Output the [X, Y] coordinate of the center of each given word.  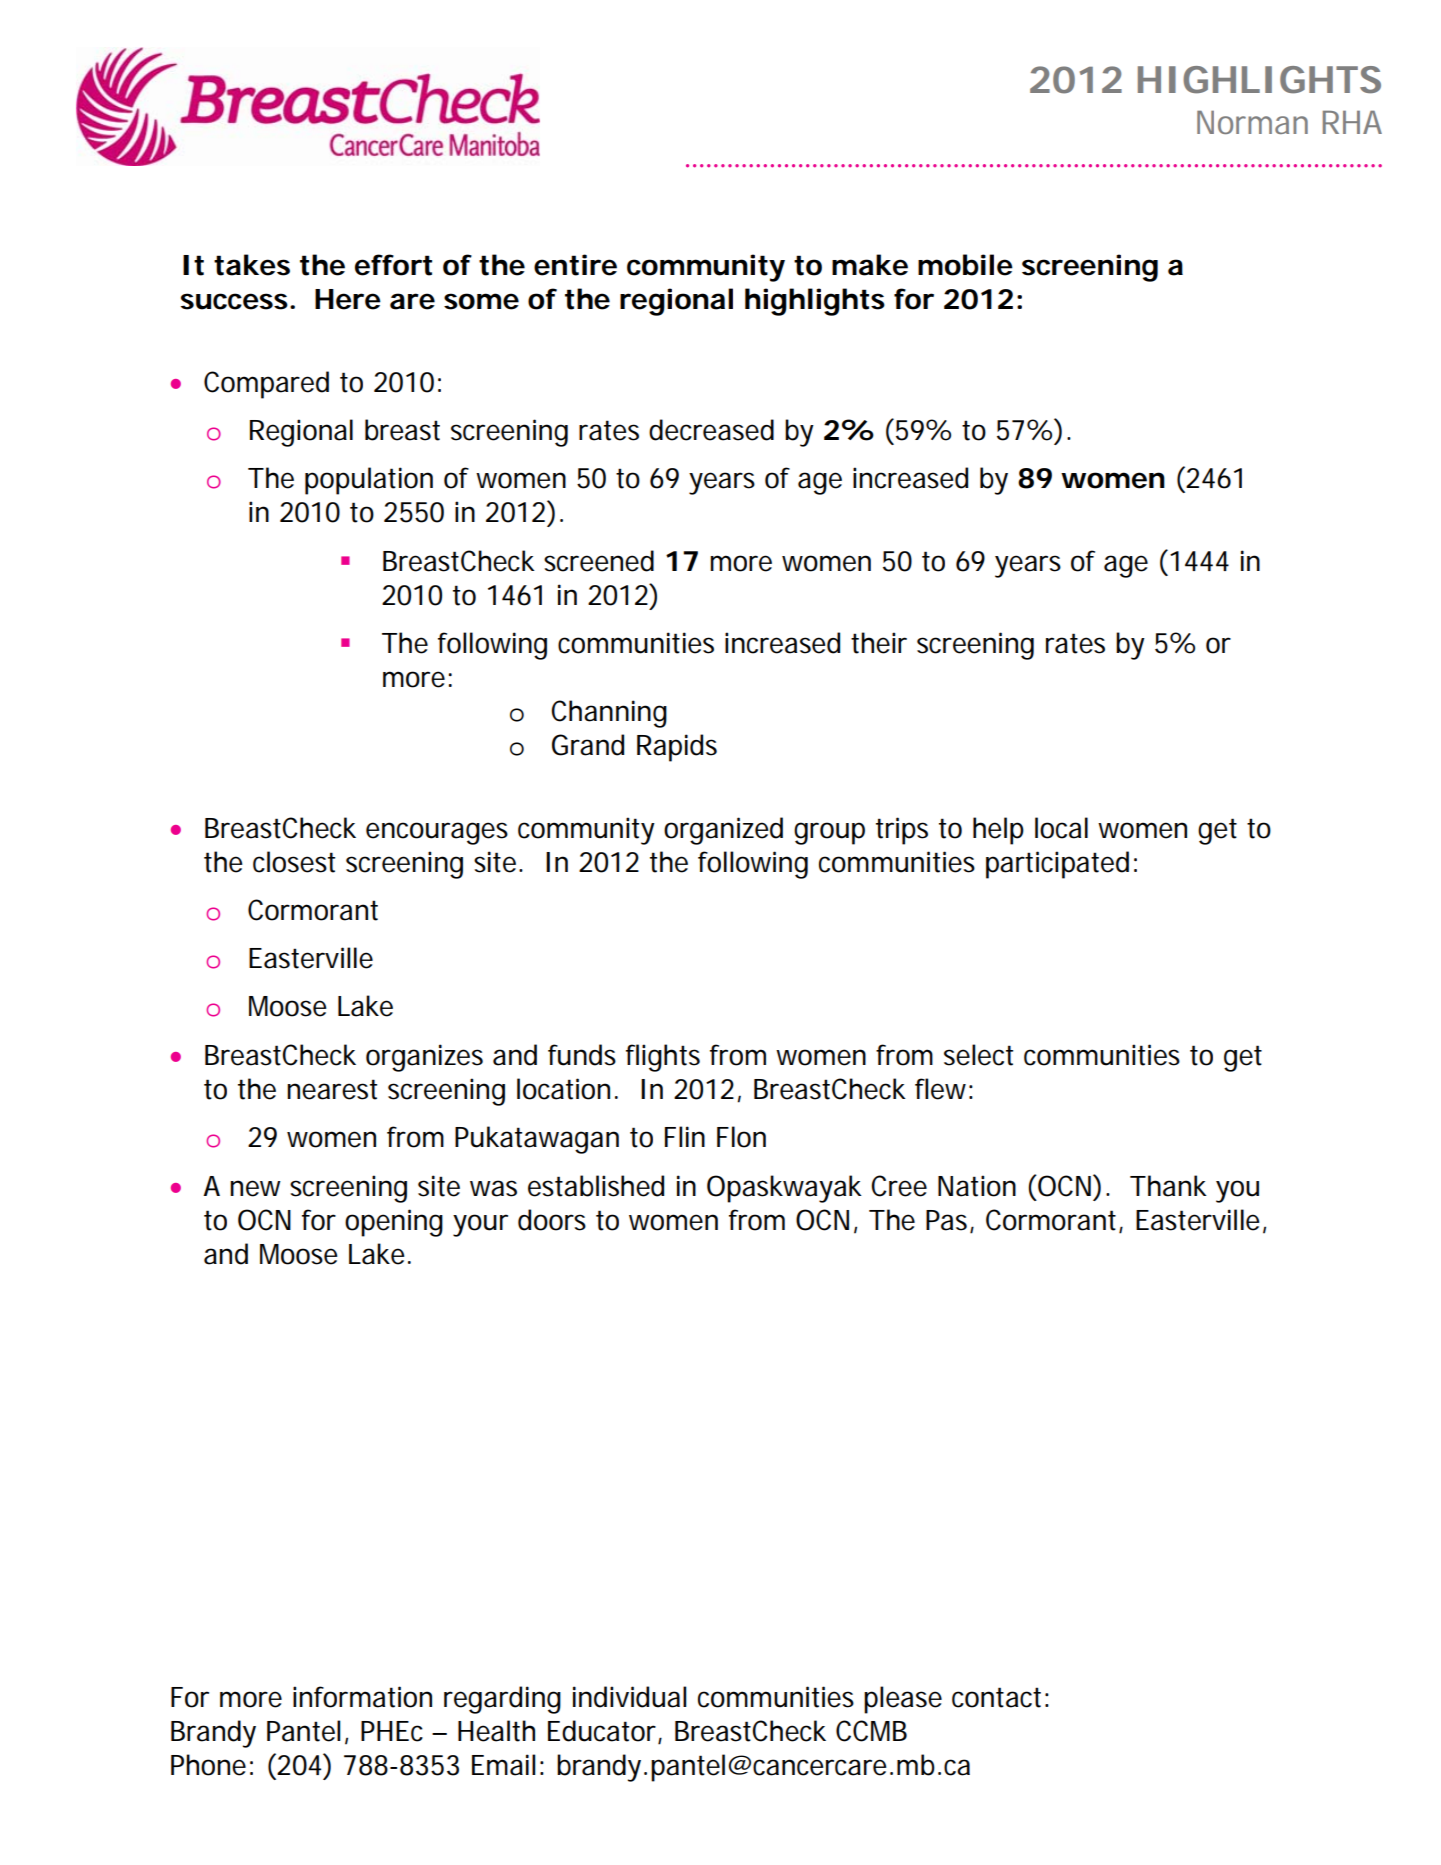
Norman [1252, 122]
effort [393, 265]
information [362, 1697]
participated [1057, 865]
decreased [711, 430]
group [829, 833]
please [903, 1700]
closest [294, 862]
